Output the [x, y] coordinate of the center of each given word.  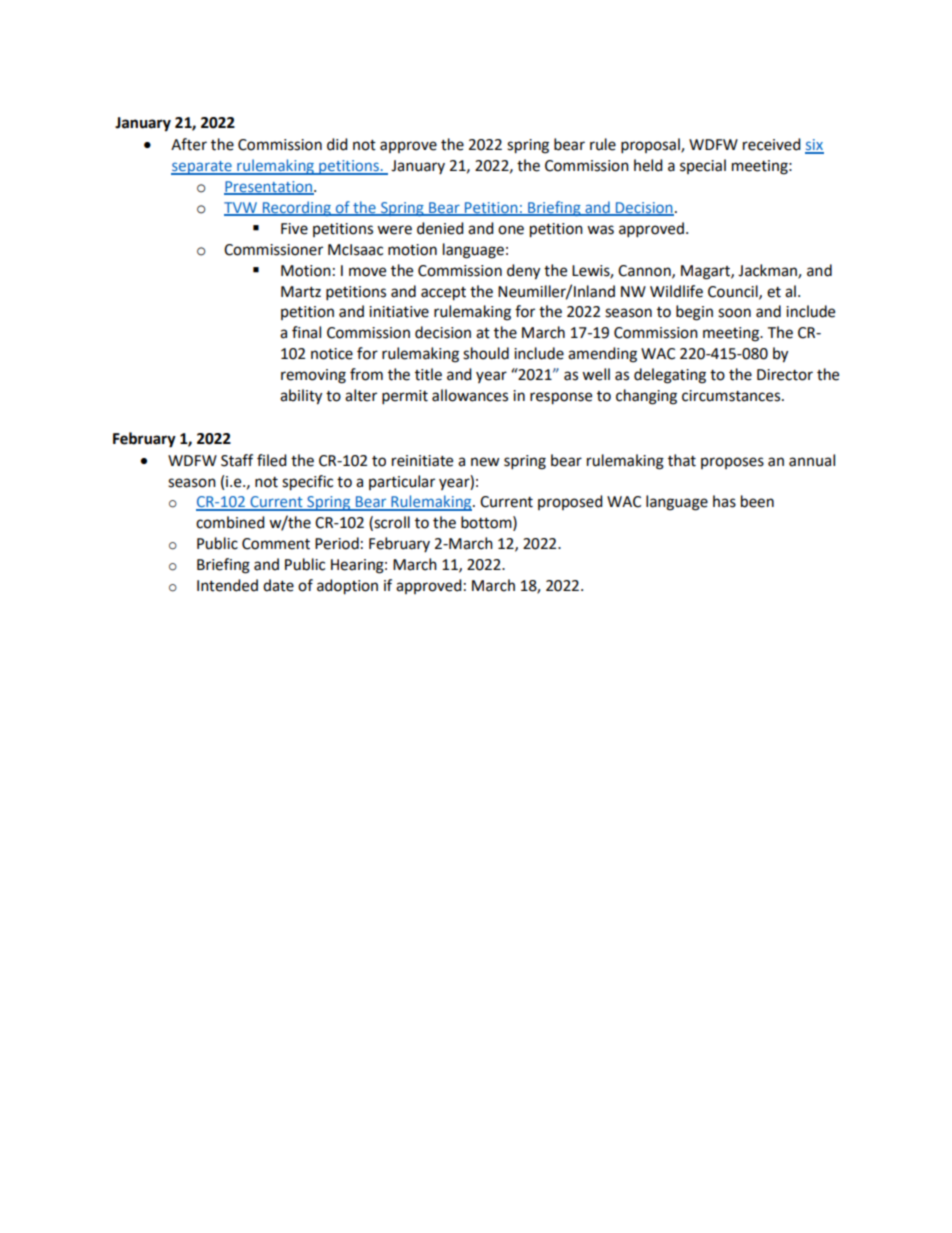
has [724, 501]
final [306, 332]
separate [202, 168]
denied [440, 228]
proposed [570, 502]
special [703, 166]
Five [294, 229]
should [486, 353]
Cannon [645, 271]
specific [307, 483]
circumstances [732, 396]
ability [301, 397]
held [648, 165]
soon [734, 313]
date [278, 585]
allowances [470, 395]
